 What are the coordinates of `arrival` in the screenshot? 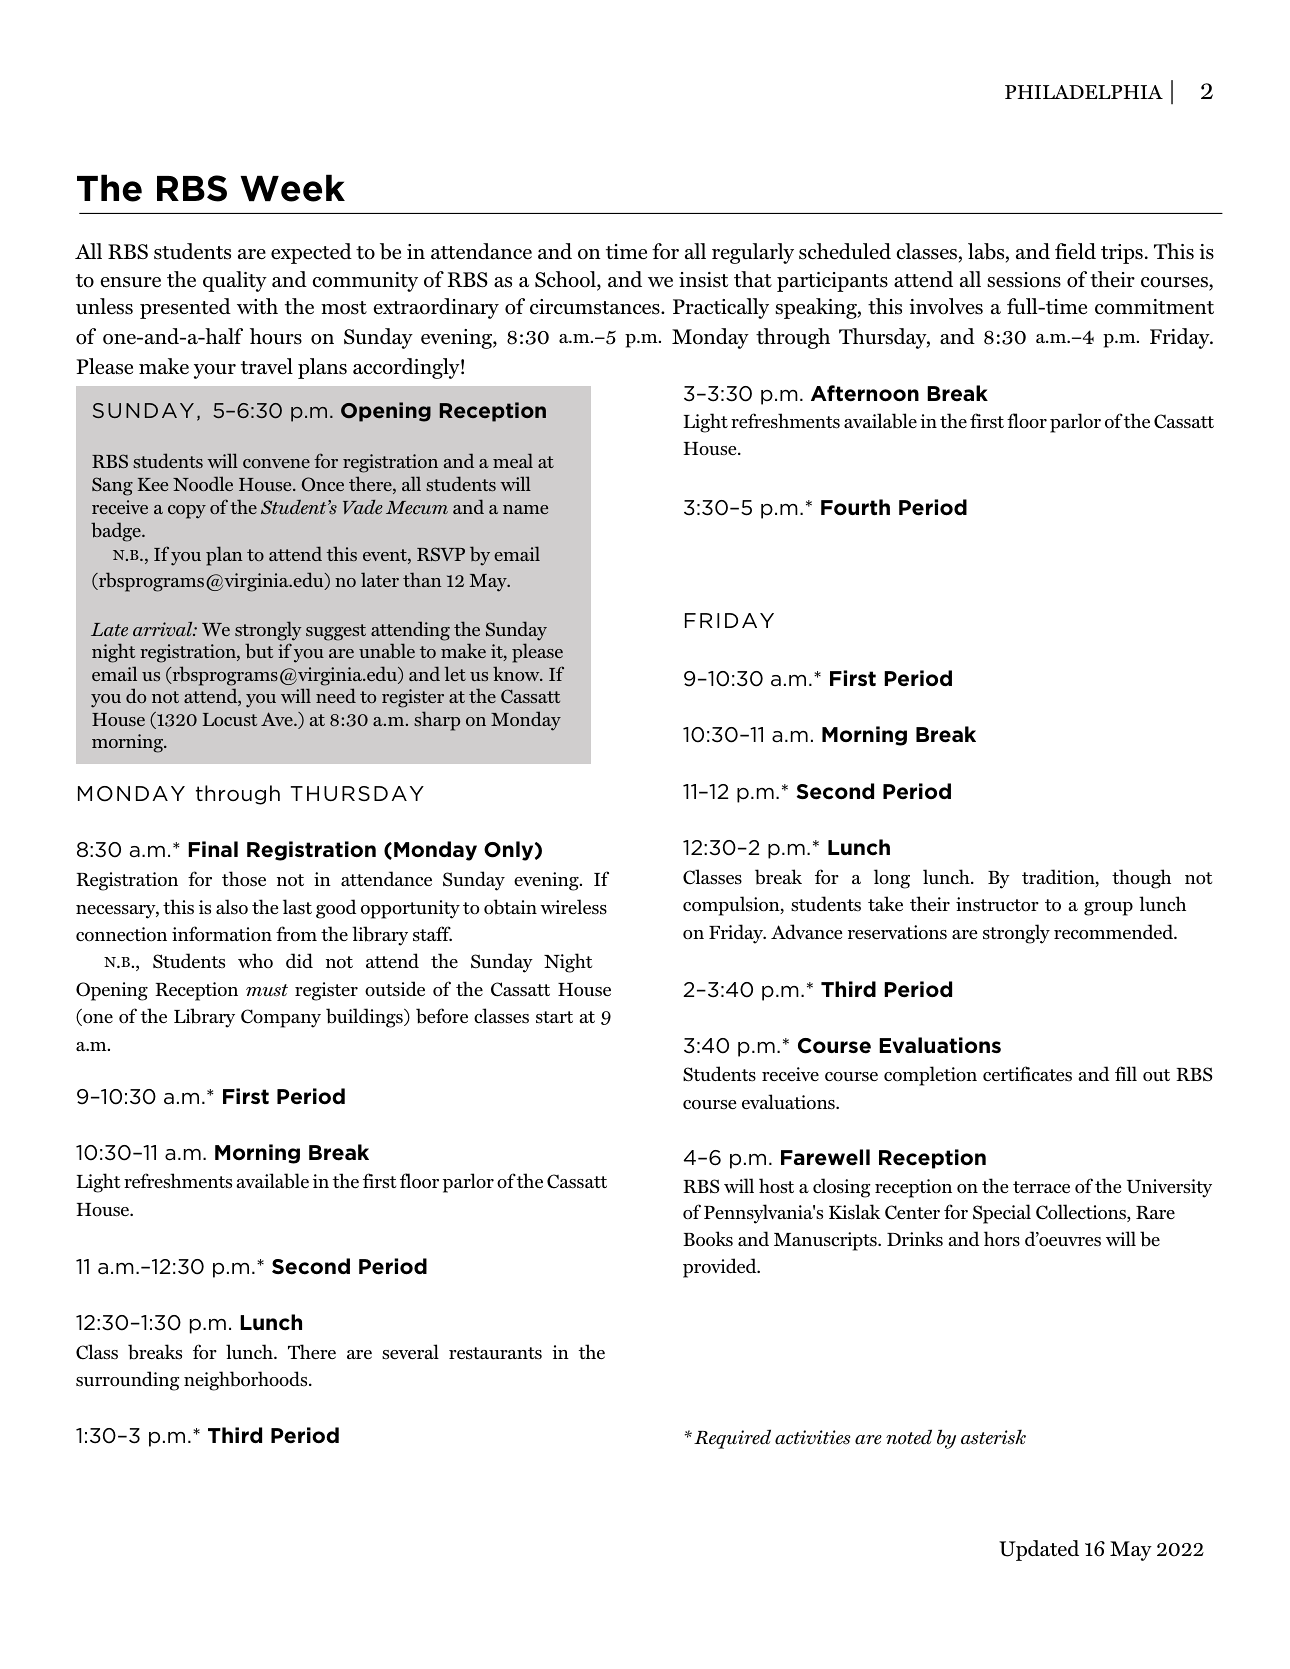 It's located at (164, 629).
